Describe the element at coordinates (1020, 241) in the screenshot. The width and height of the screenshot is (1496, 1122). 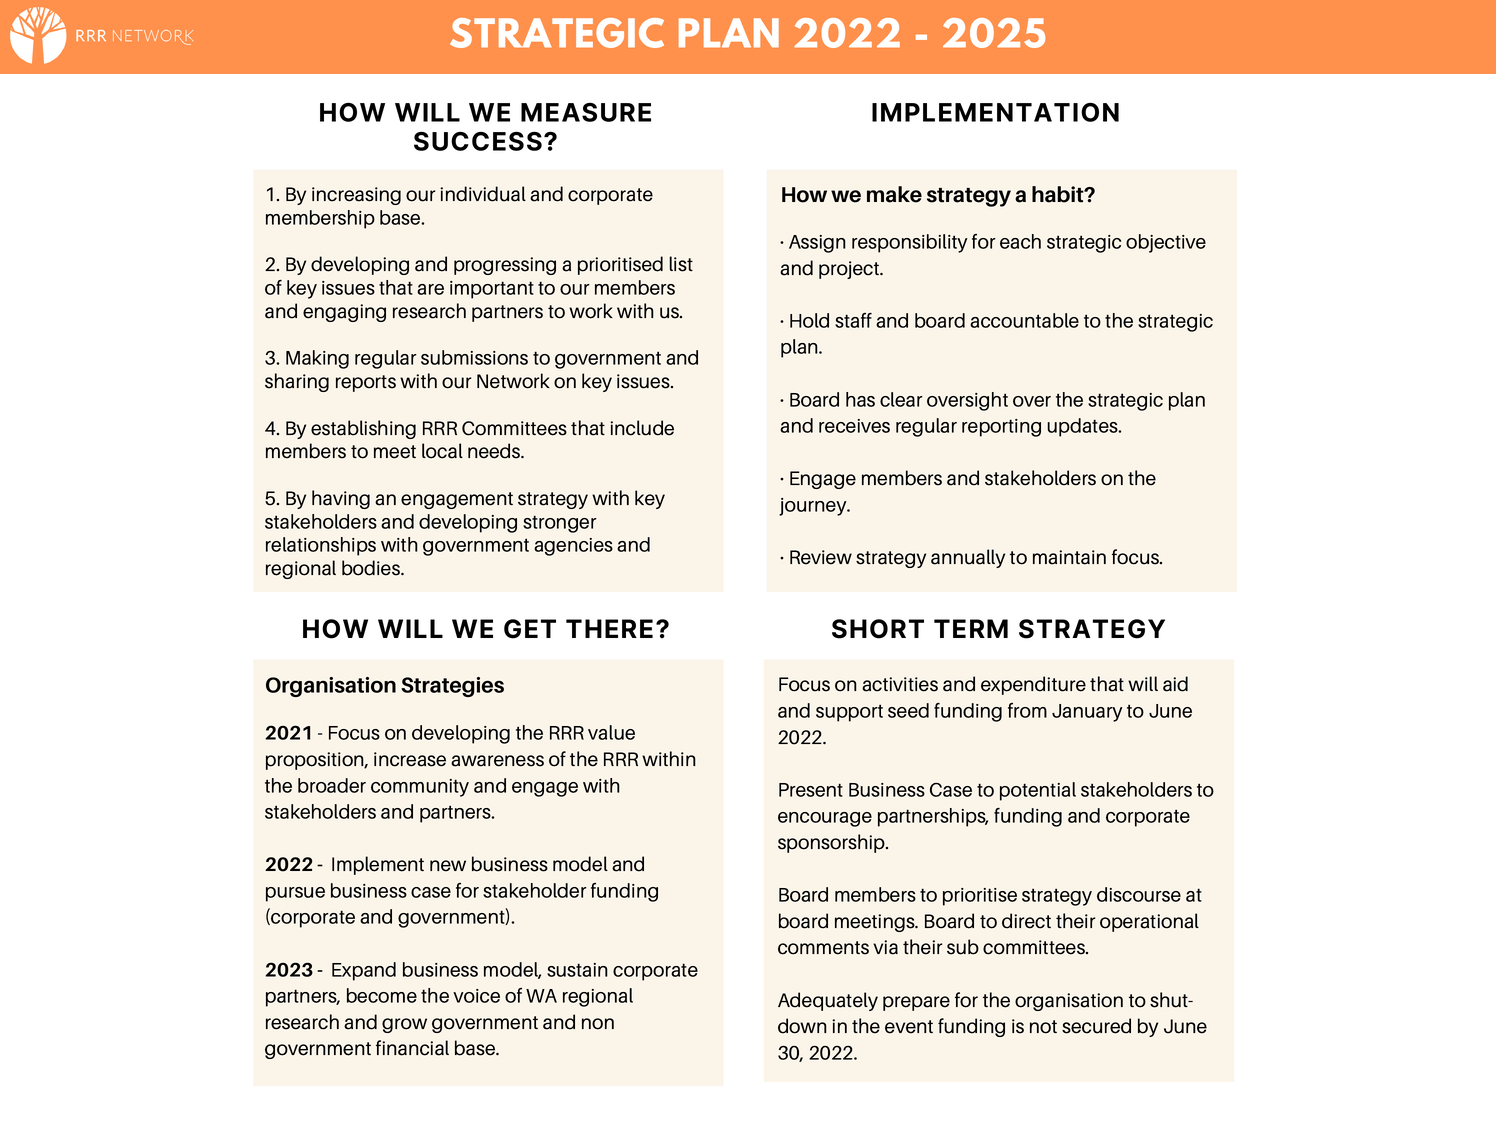
I see `each` at that location.
